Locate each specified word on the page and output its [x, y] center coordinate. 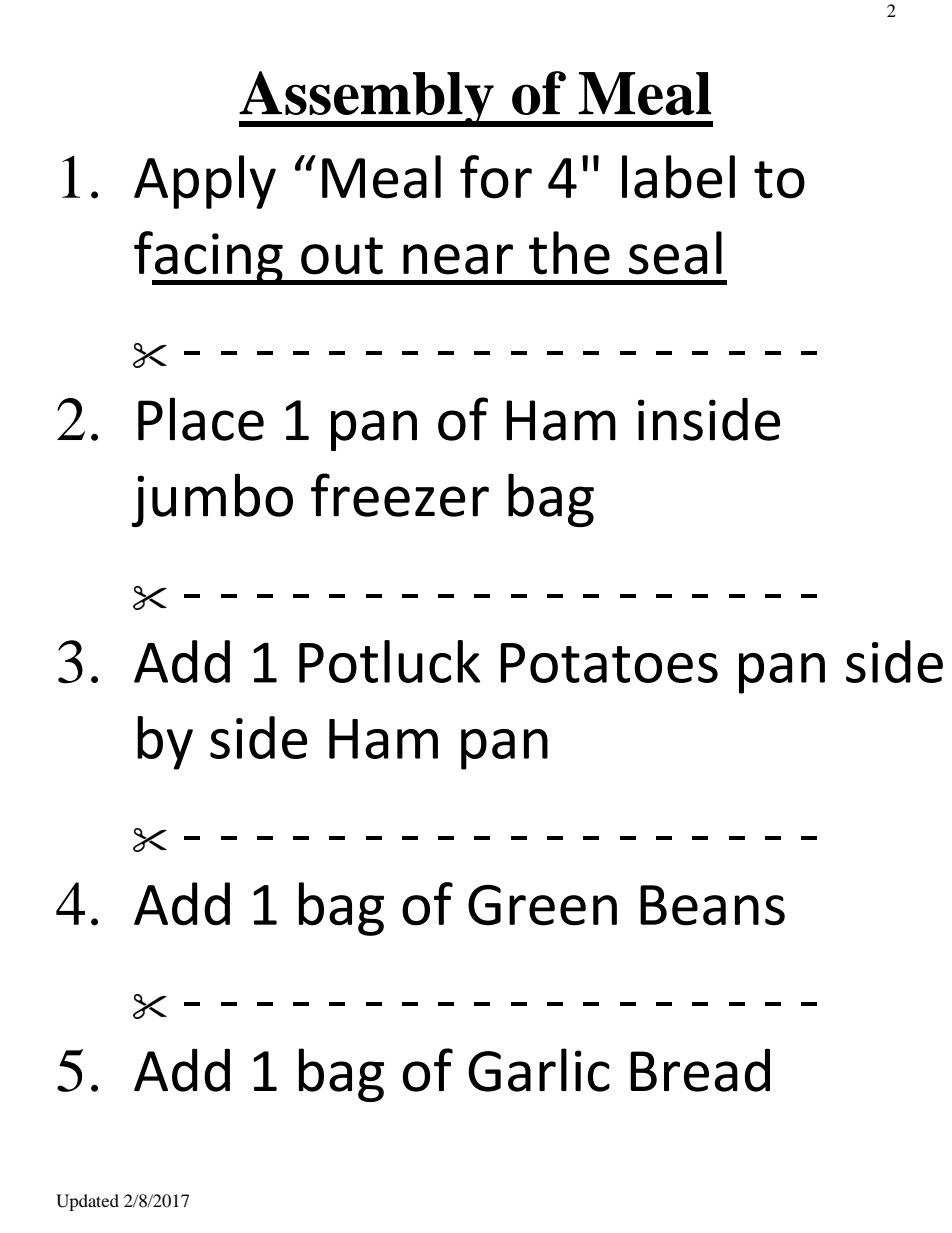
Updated [87, 1202]
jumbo [212, 500]
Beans [712, 905]
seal [675, 253]
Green [542, 905]
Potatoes [609, 663]
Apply [205, 182]
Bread [700, 1070]
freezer [400, 495]
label [678, 177]
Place [201, 419]
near [458, 259]
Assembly [367, 99]
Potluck [389, 661]
